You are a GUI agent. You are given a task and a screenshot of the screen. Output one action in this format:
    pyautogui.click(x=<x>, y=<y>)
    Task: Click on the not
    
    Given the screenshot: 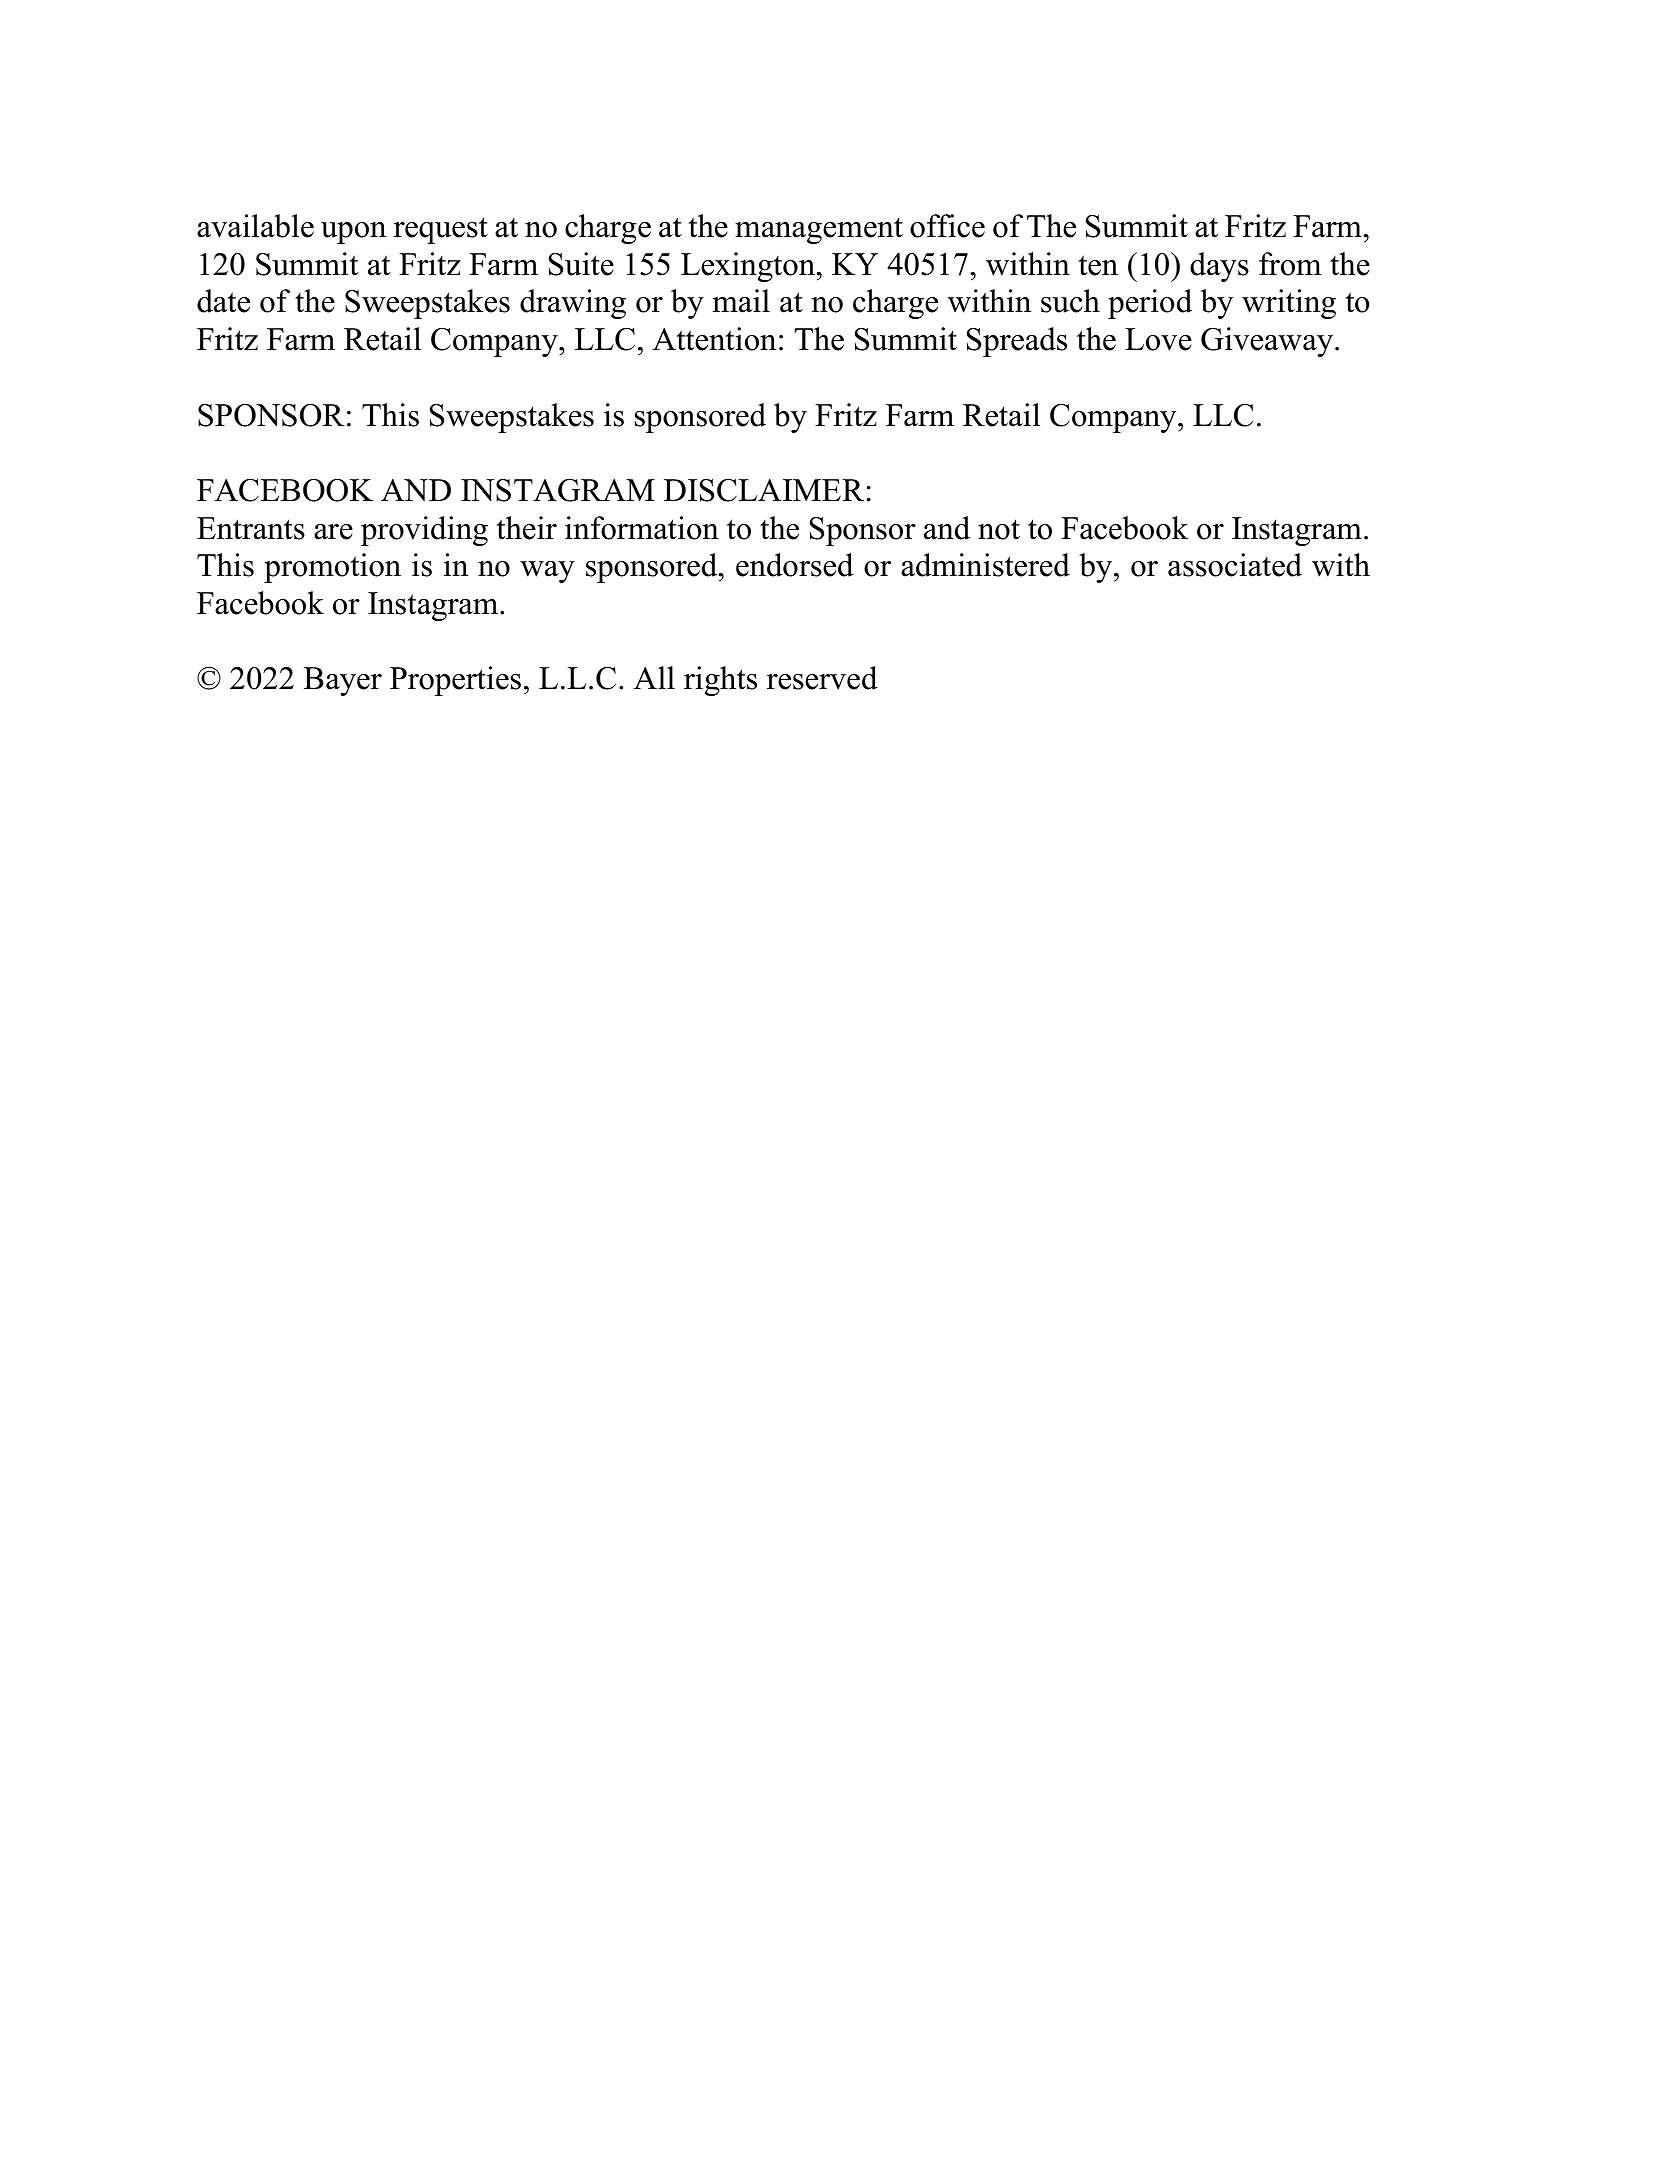 What is the action you would take?
    pyautogui.click(x=999, y=529)
